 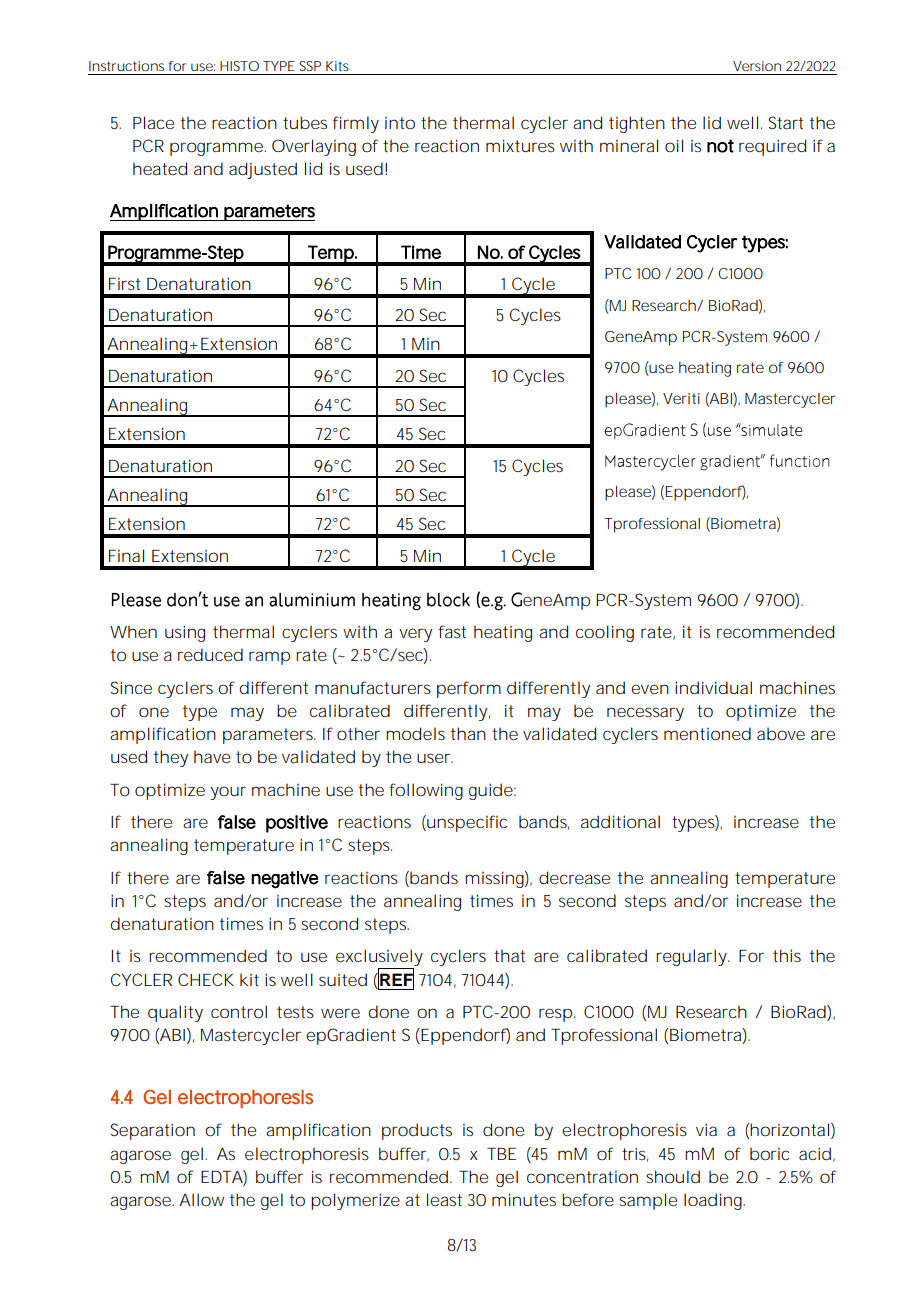 What do you see at coordinates (355, 1201) in the screenshot?
I see `polymerize` at bounding box center [355, 1201].
